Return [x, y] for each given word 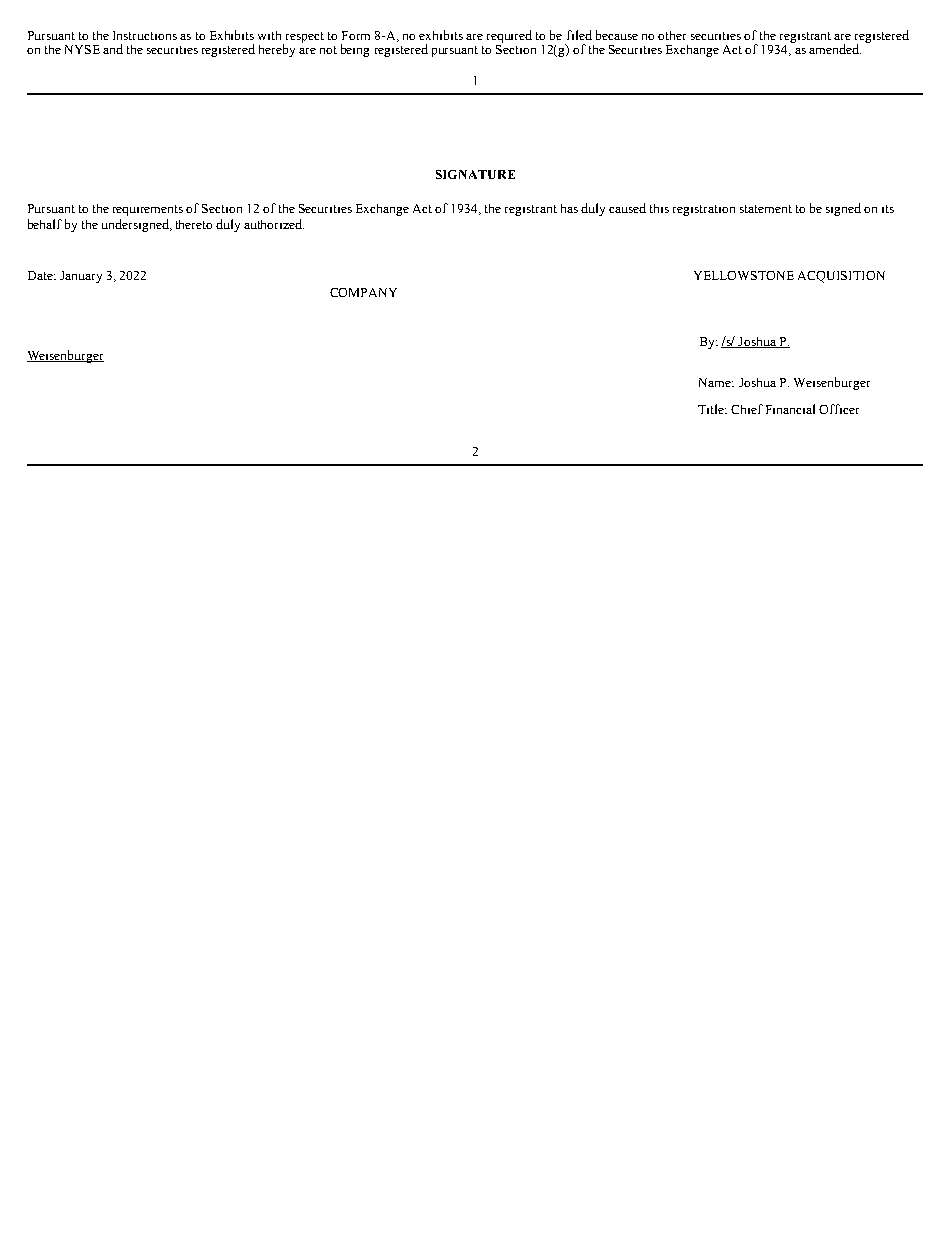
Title [712, 409]
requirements [148, 210]
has [569, 208]
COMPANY [363, 292]
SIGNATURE [475, 174]
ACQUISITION [841, 277]
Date [41, 275]
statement [766, 209]
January [81, 277]
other [672, 35]
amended [835, 49]
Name [716, 382]
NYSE [82, 49]
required [509, 38]
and [113, 49]
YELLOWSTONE [744, 275]
